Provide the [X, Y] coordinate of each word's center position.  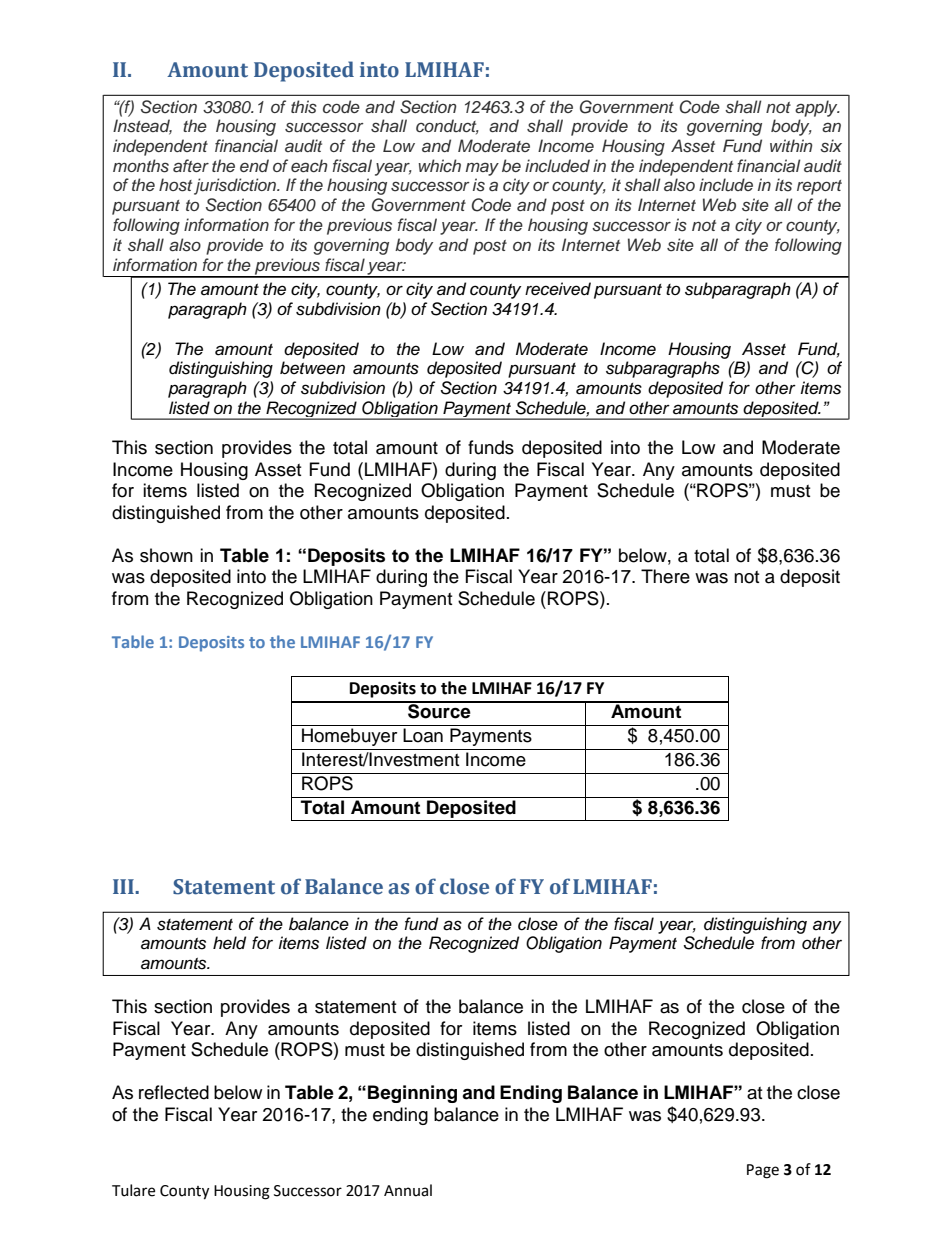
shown [166, 555]
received [558, 289]
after [191, 165]
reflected [174, 1092]
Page [763, 1171]
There [665, 576]
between [312, 368]
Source [439, 710]
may [482, 169]
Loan [423, 735]
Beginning [412, 1094]
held [229, 943]
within [791, 145]
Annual [408, 1190]
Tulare [133, 1190]
